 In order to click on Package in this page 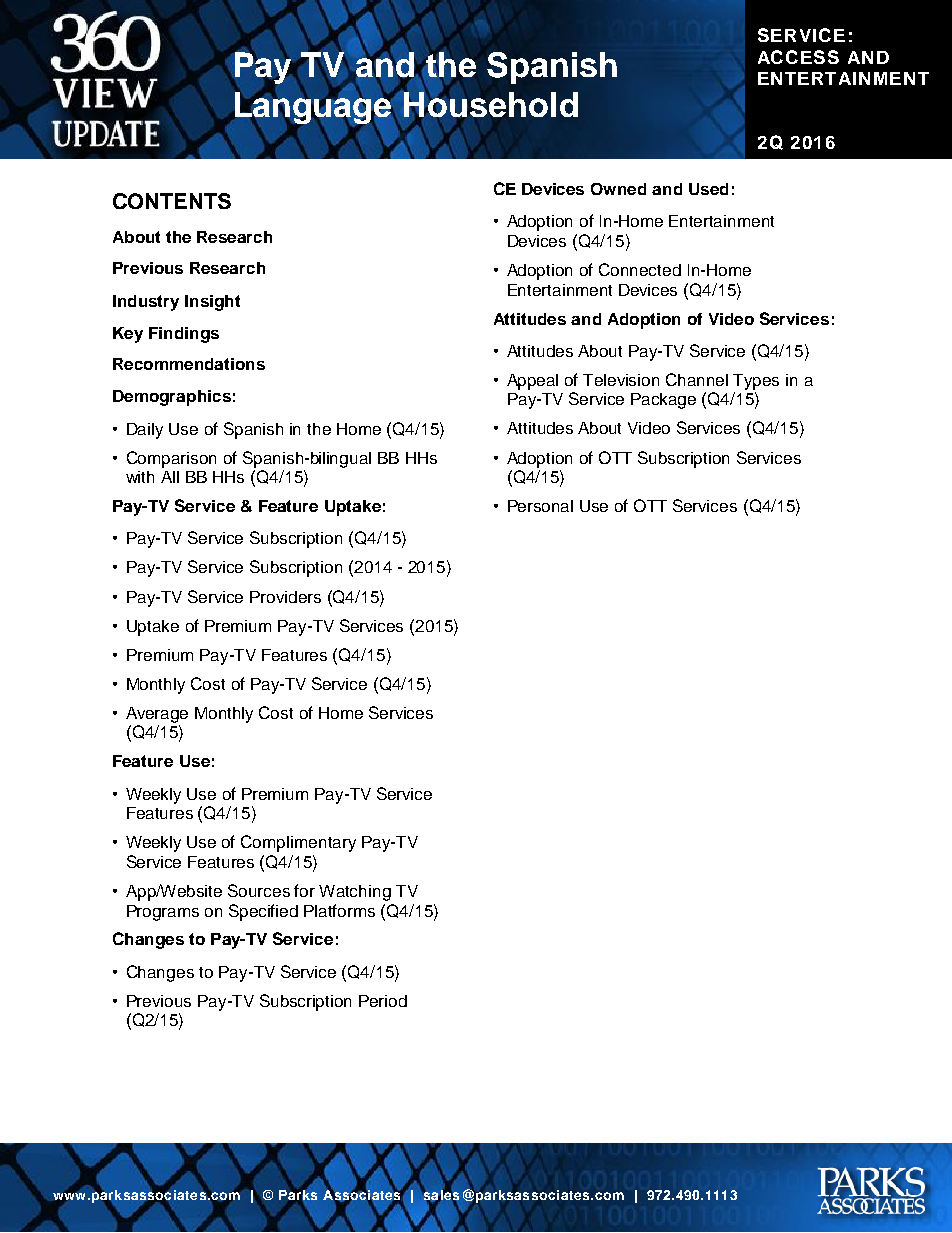, I will do `click(663, 401)`.
